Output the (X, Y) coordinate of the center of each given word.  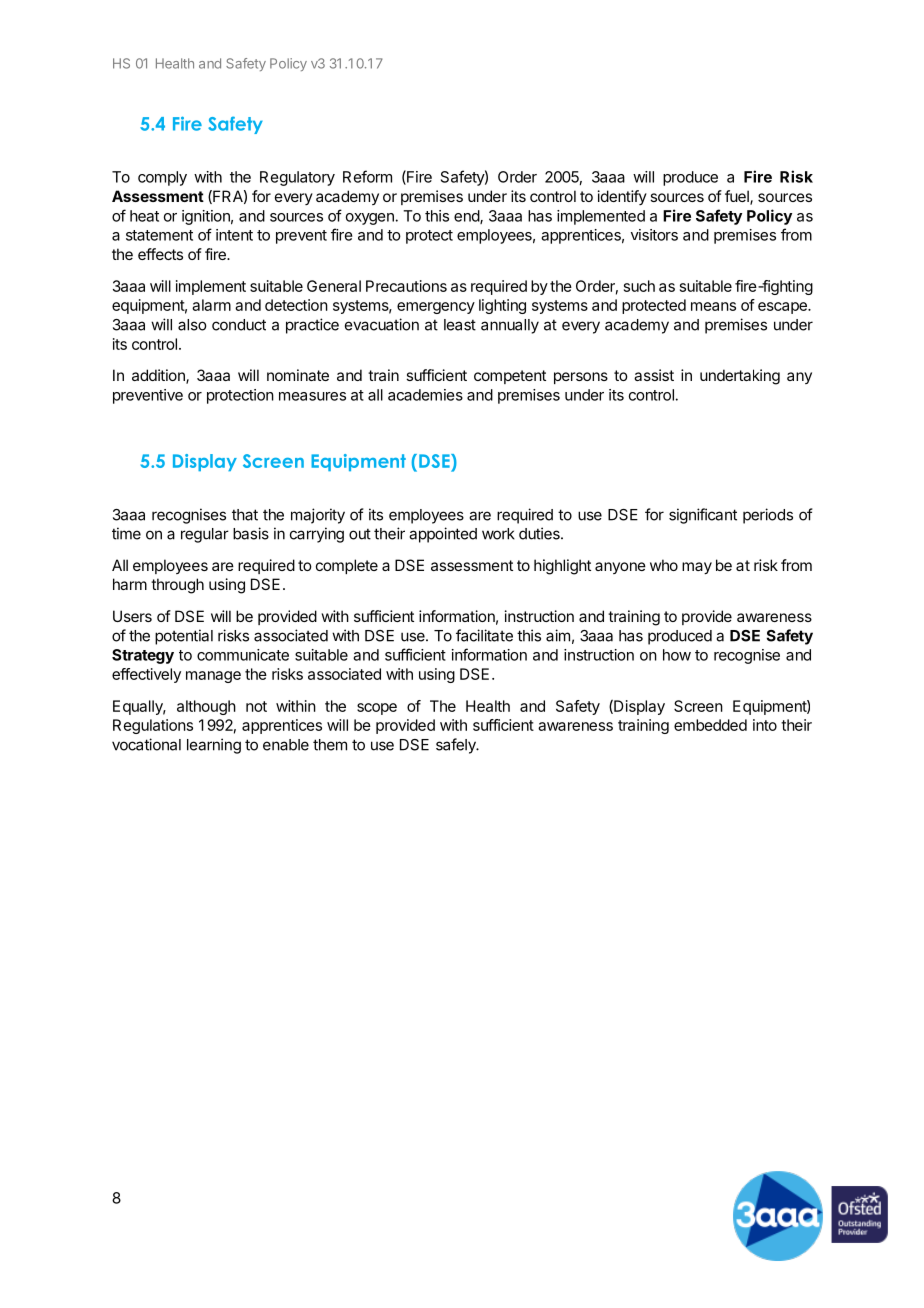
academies (425, 395)
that (245, 515)
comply (162, 178)
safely (457, 746)
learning (214, 746)
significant (703, 516)
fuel (738, 197)
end (467, 217)
